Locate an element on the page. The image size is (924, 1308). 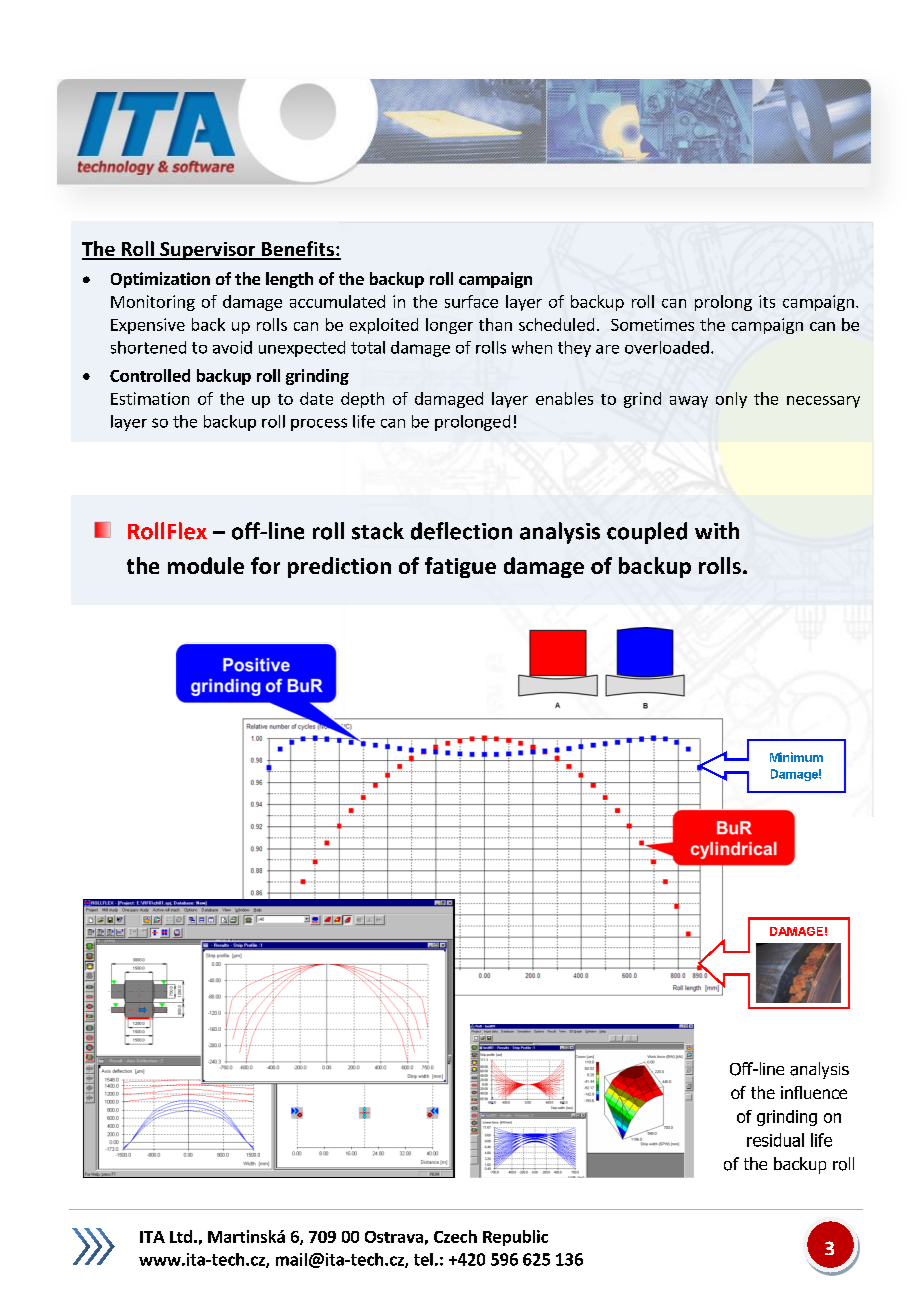
Ltd is located at coordinates (181, 1236).
